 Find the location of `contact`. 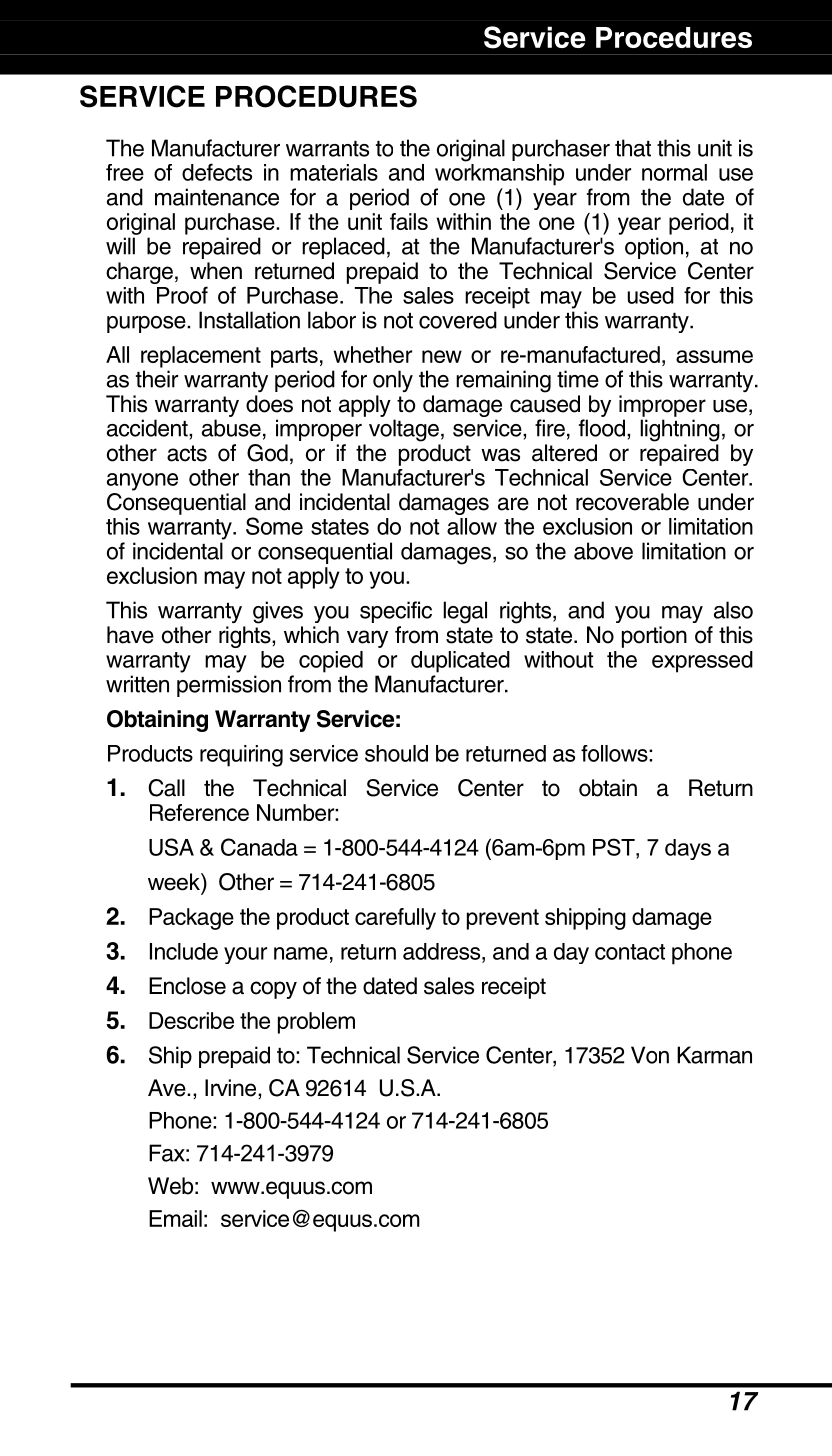

contact is located at coordinates (630, 952).
